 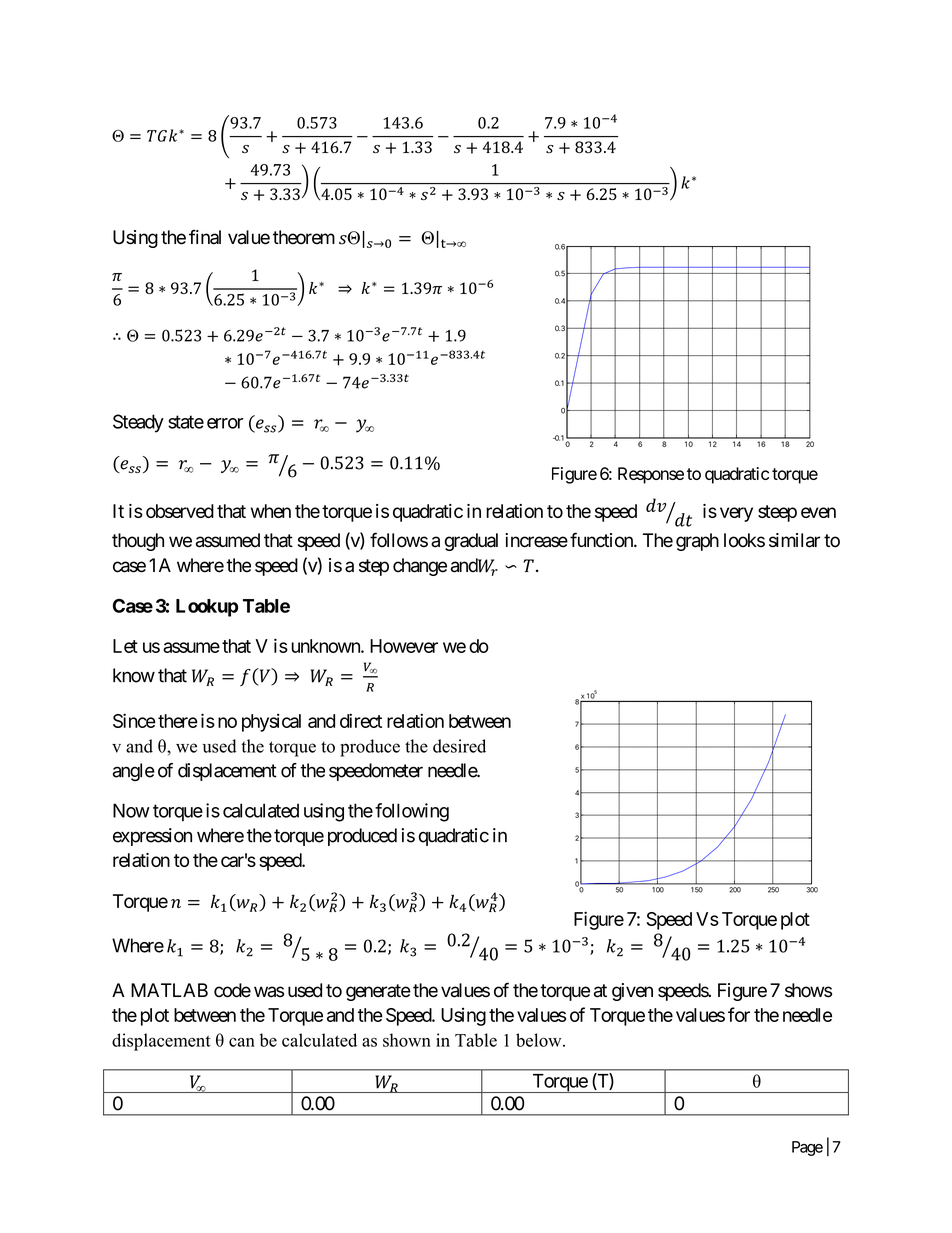 I want to click on observed, so click(x=180, y=511).
